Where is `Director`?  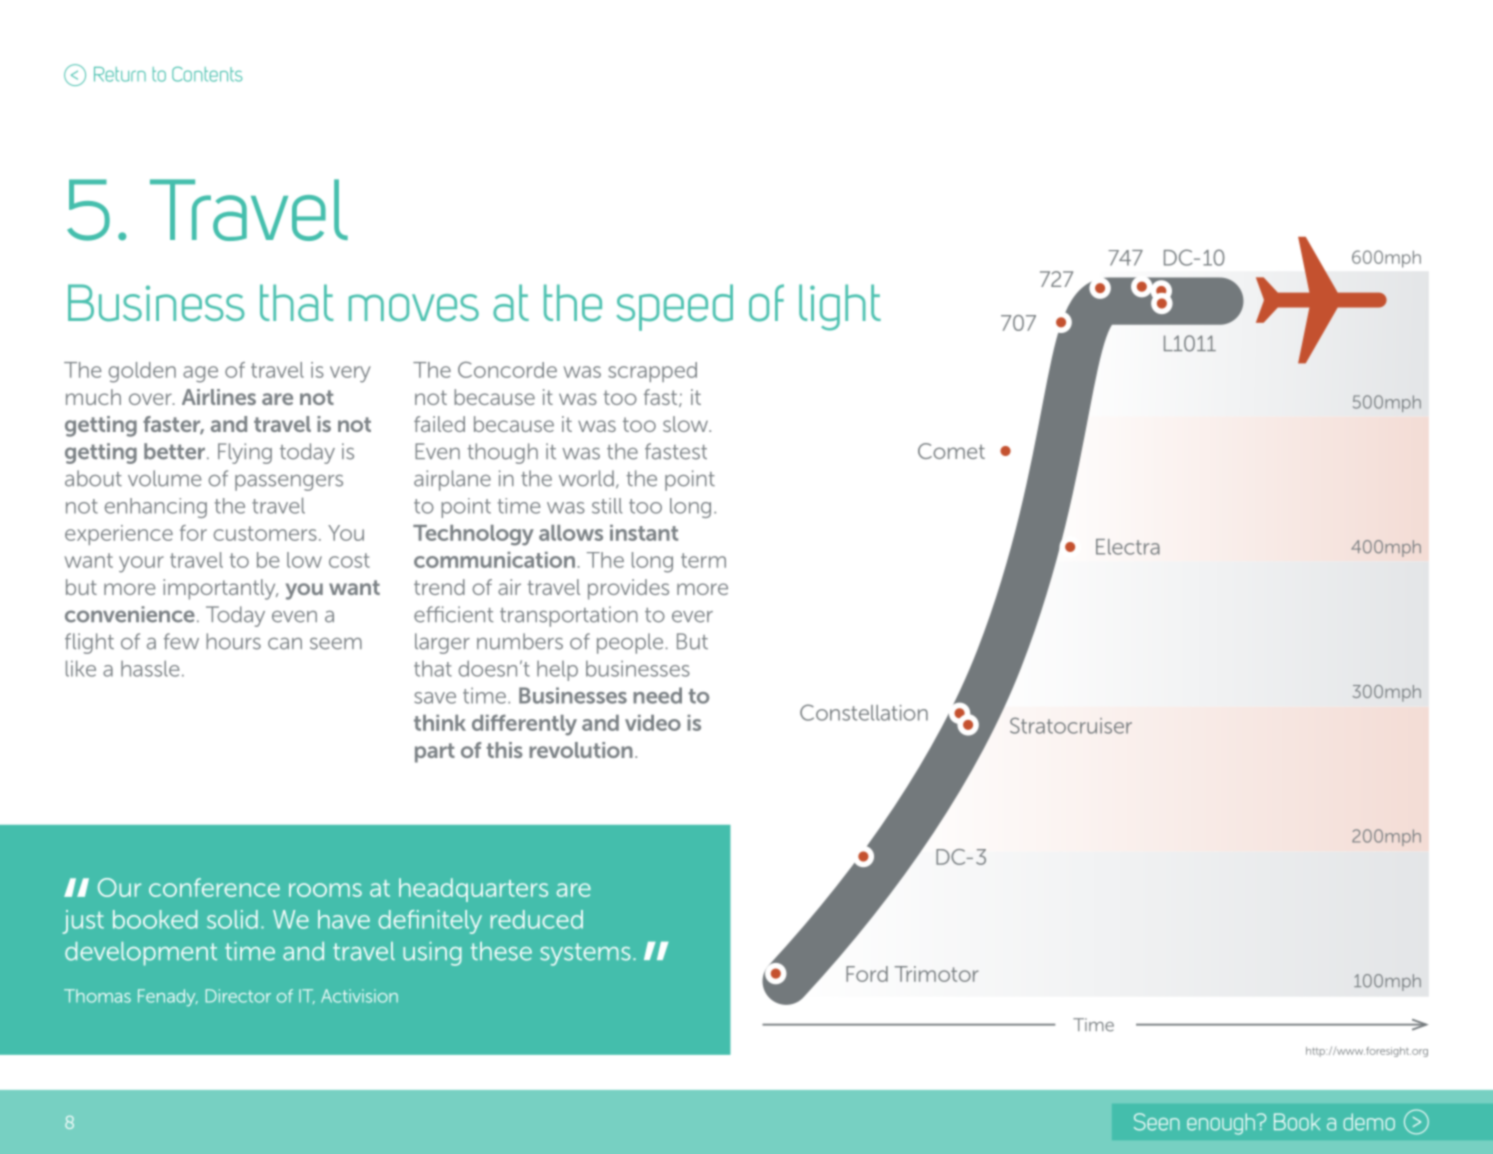
Director is located at coordinates (238, 996).
